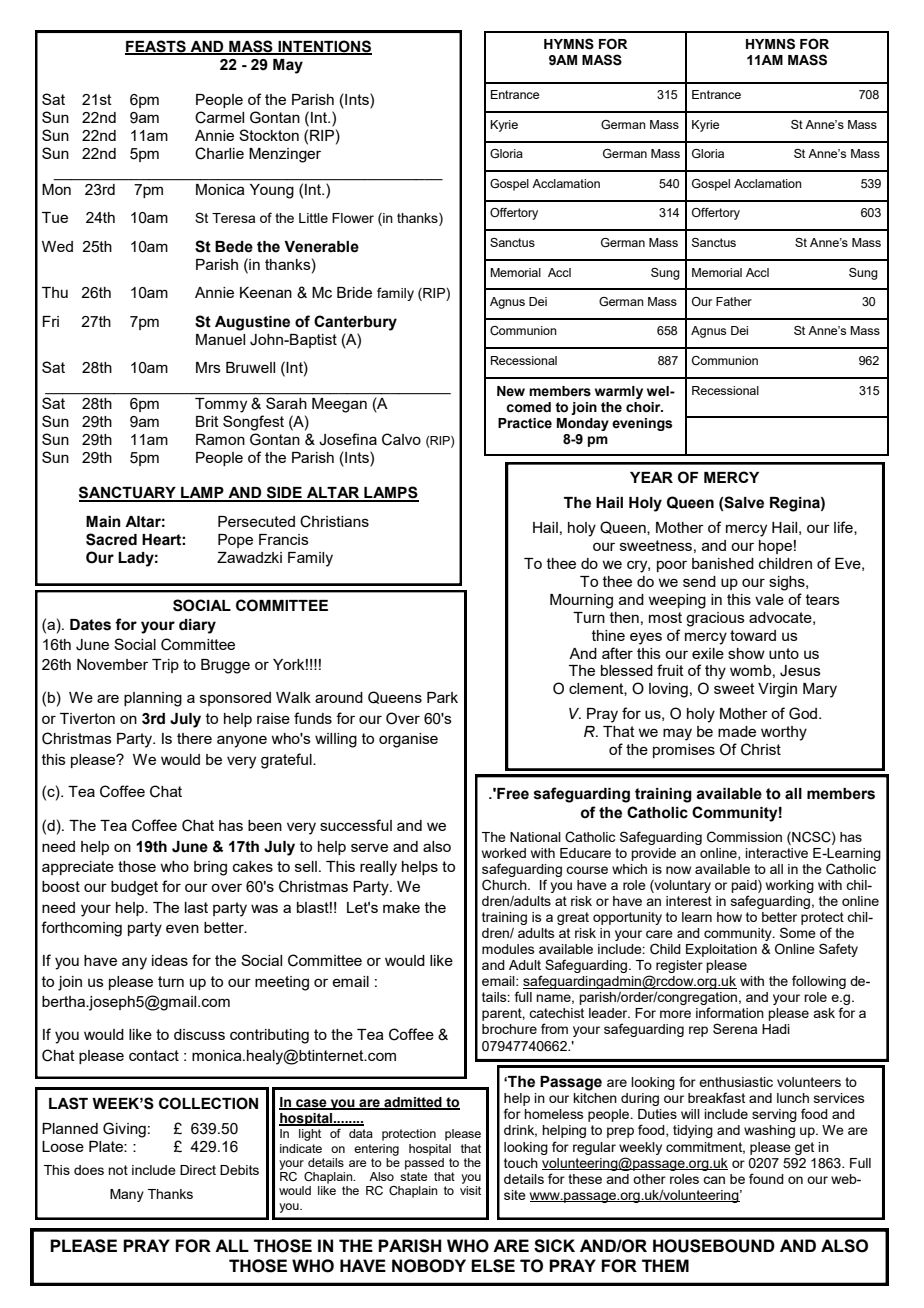 The width and height of the document is (924, 1308). What do you see at coordinates (651, 477) in the document?
I see `YEAR` at bounding box center [651, 477].
